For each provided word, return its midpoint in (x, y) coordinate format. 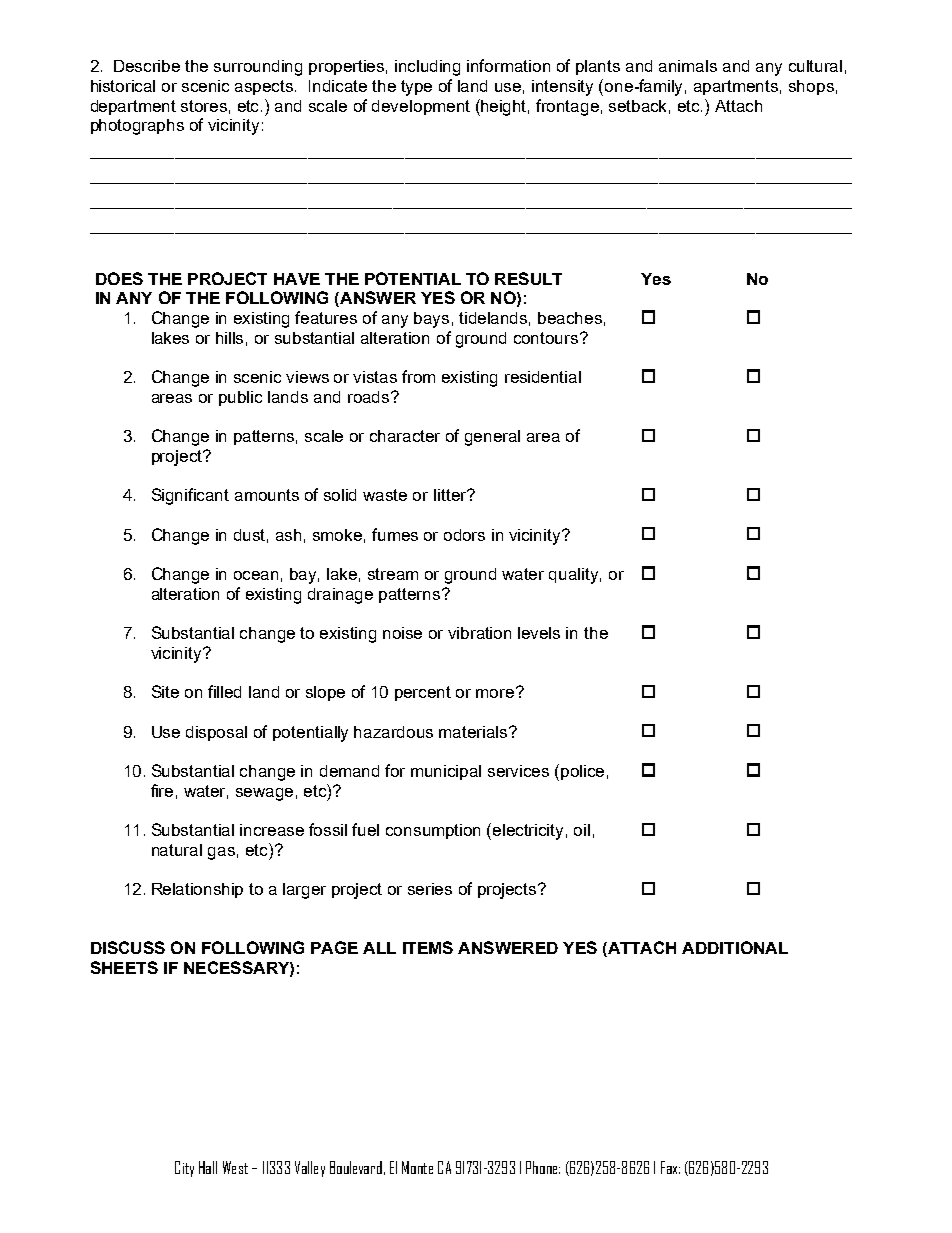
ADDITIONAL (735, 947)
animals (688, 66)
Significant (190, 496)
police (582, 772)
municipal (446, 772)
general (492, 438)
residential (543, 377)
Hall (208, 1167)
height (504, 107)
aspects (265, 87)
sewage (264, 794)
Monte (417, 1167)
